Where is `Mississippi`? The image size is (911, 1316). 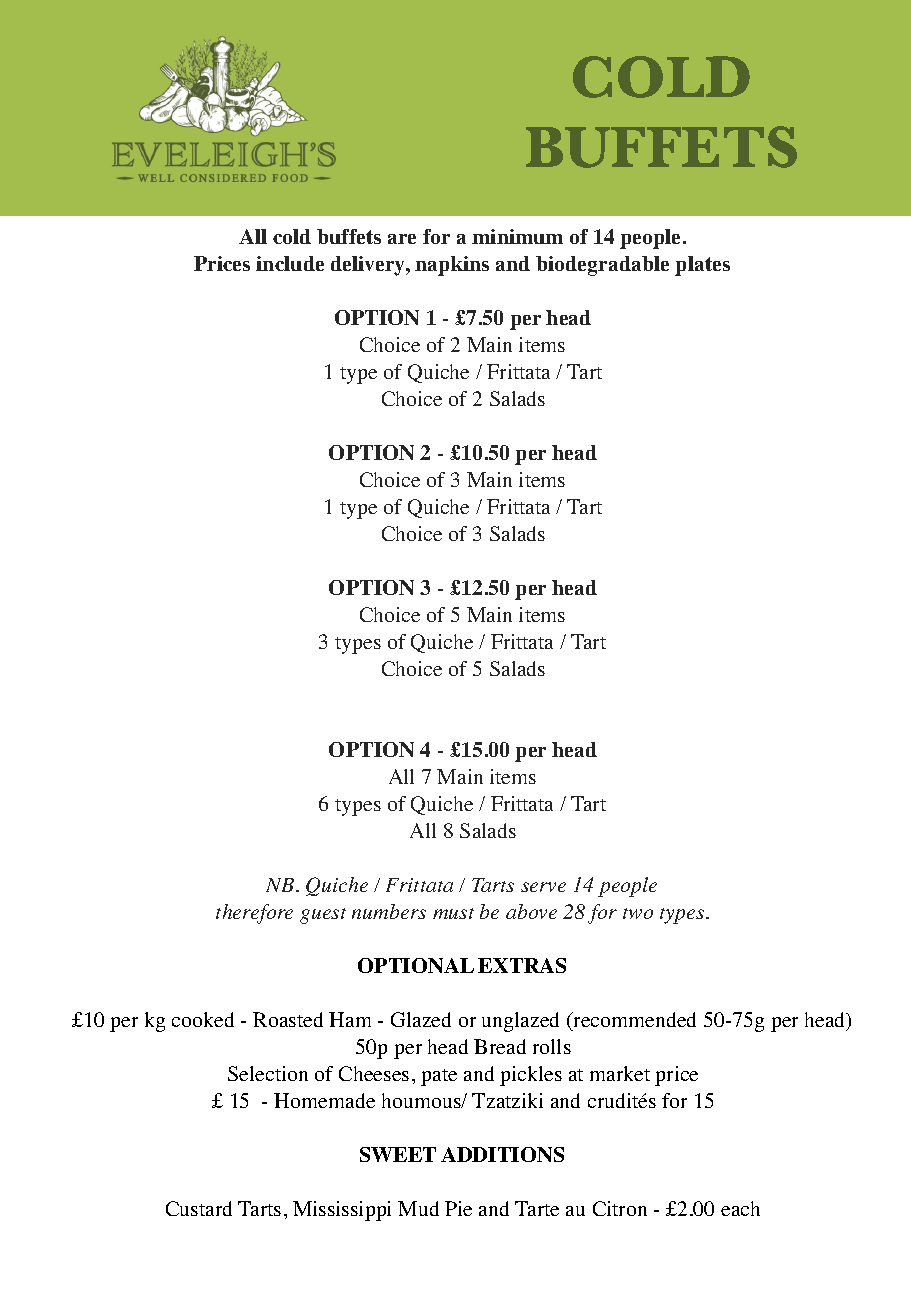 Mississippi is located at coordinates (342, 1211).
